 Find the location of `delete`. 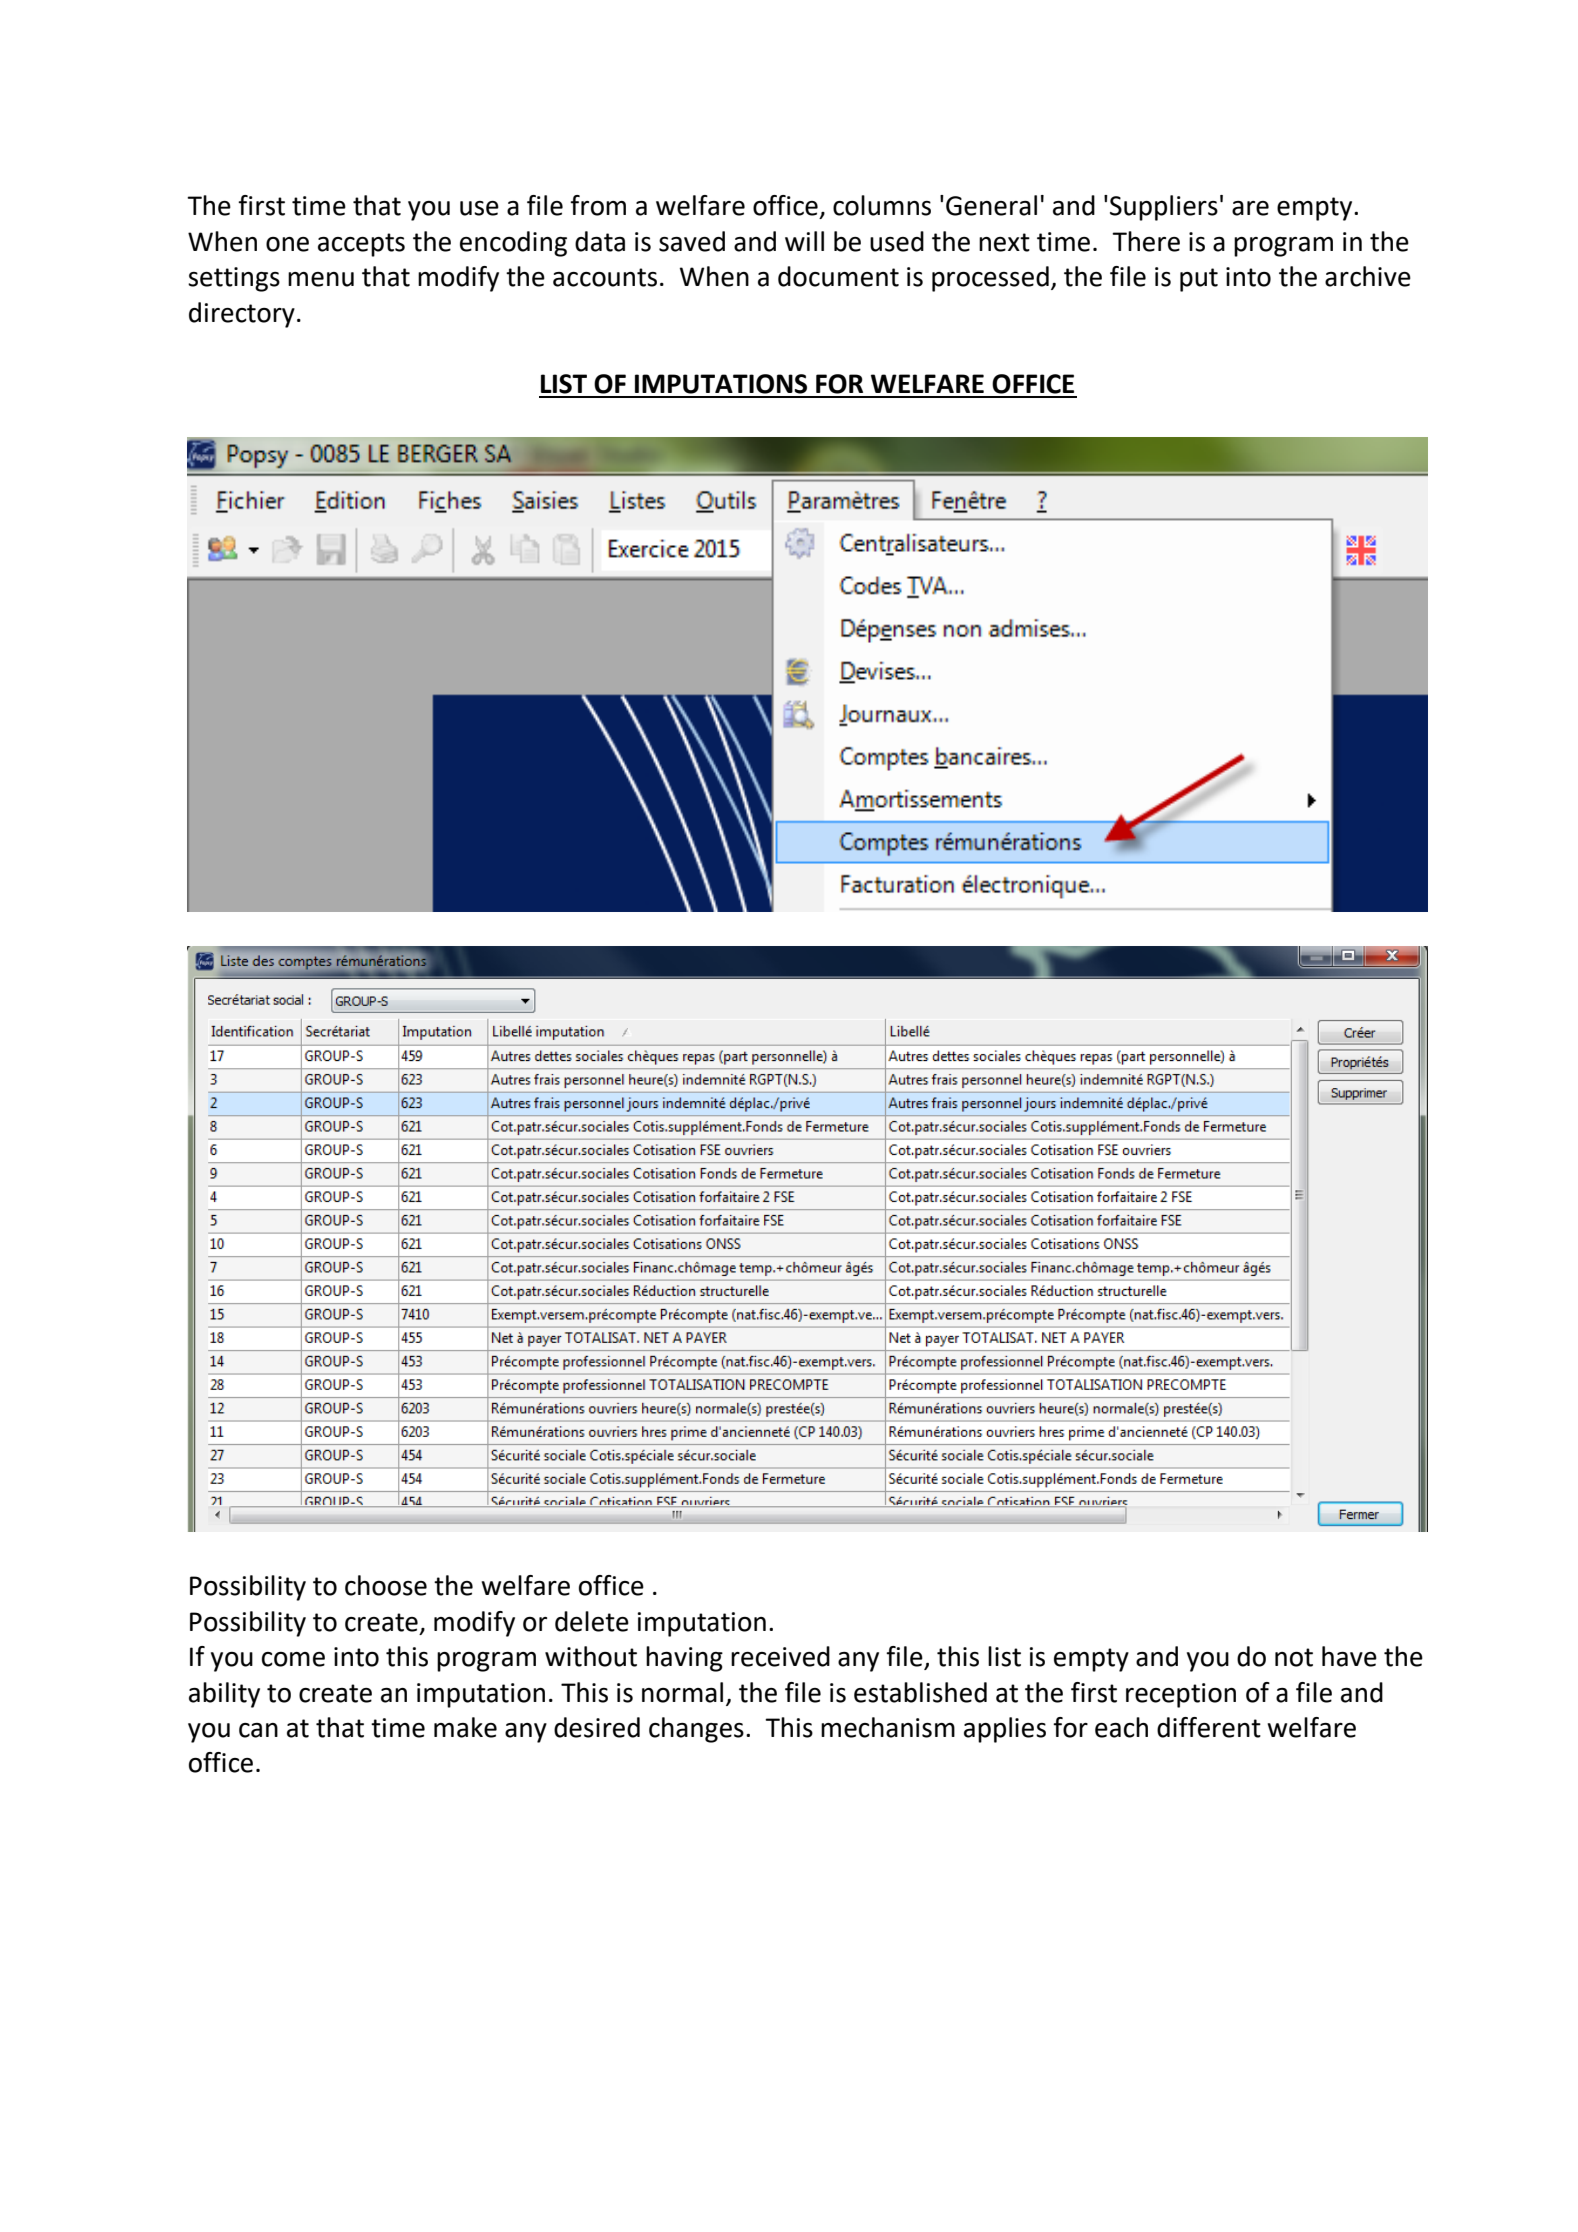

delete is located at coordinates (592, 1621).
